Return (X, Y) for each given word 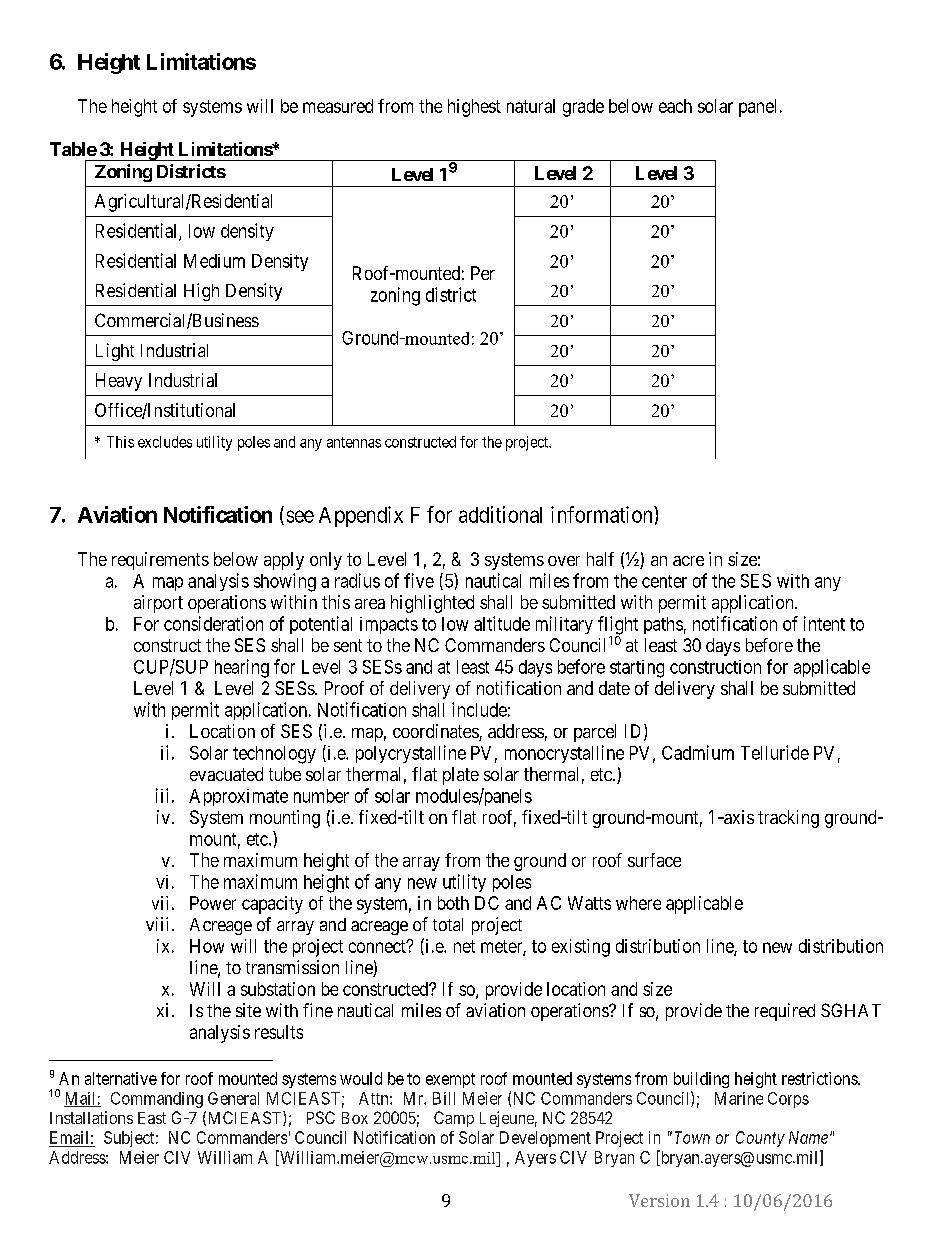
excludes (165, 442)
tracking (788, 819)
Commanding (157, 1100)
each (675, 106)
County (760, 1139)
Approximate (238, 797)
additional (500, 514)
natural (531, 106)
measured (338, 106)
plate (461, 776)
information (603, 514)
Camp (454, 1119)
